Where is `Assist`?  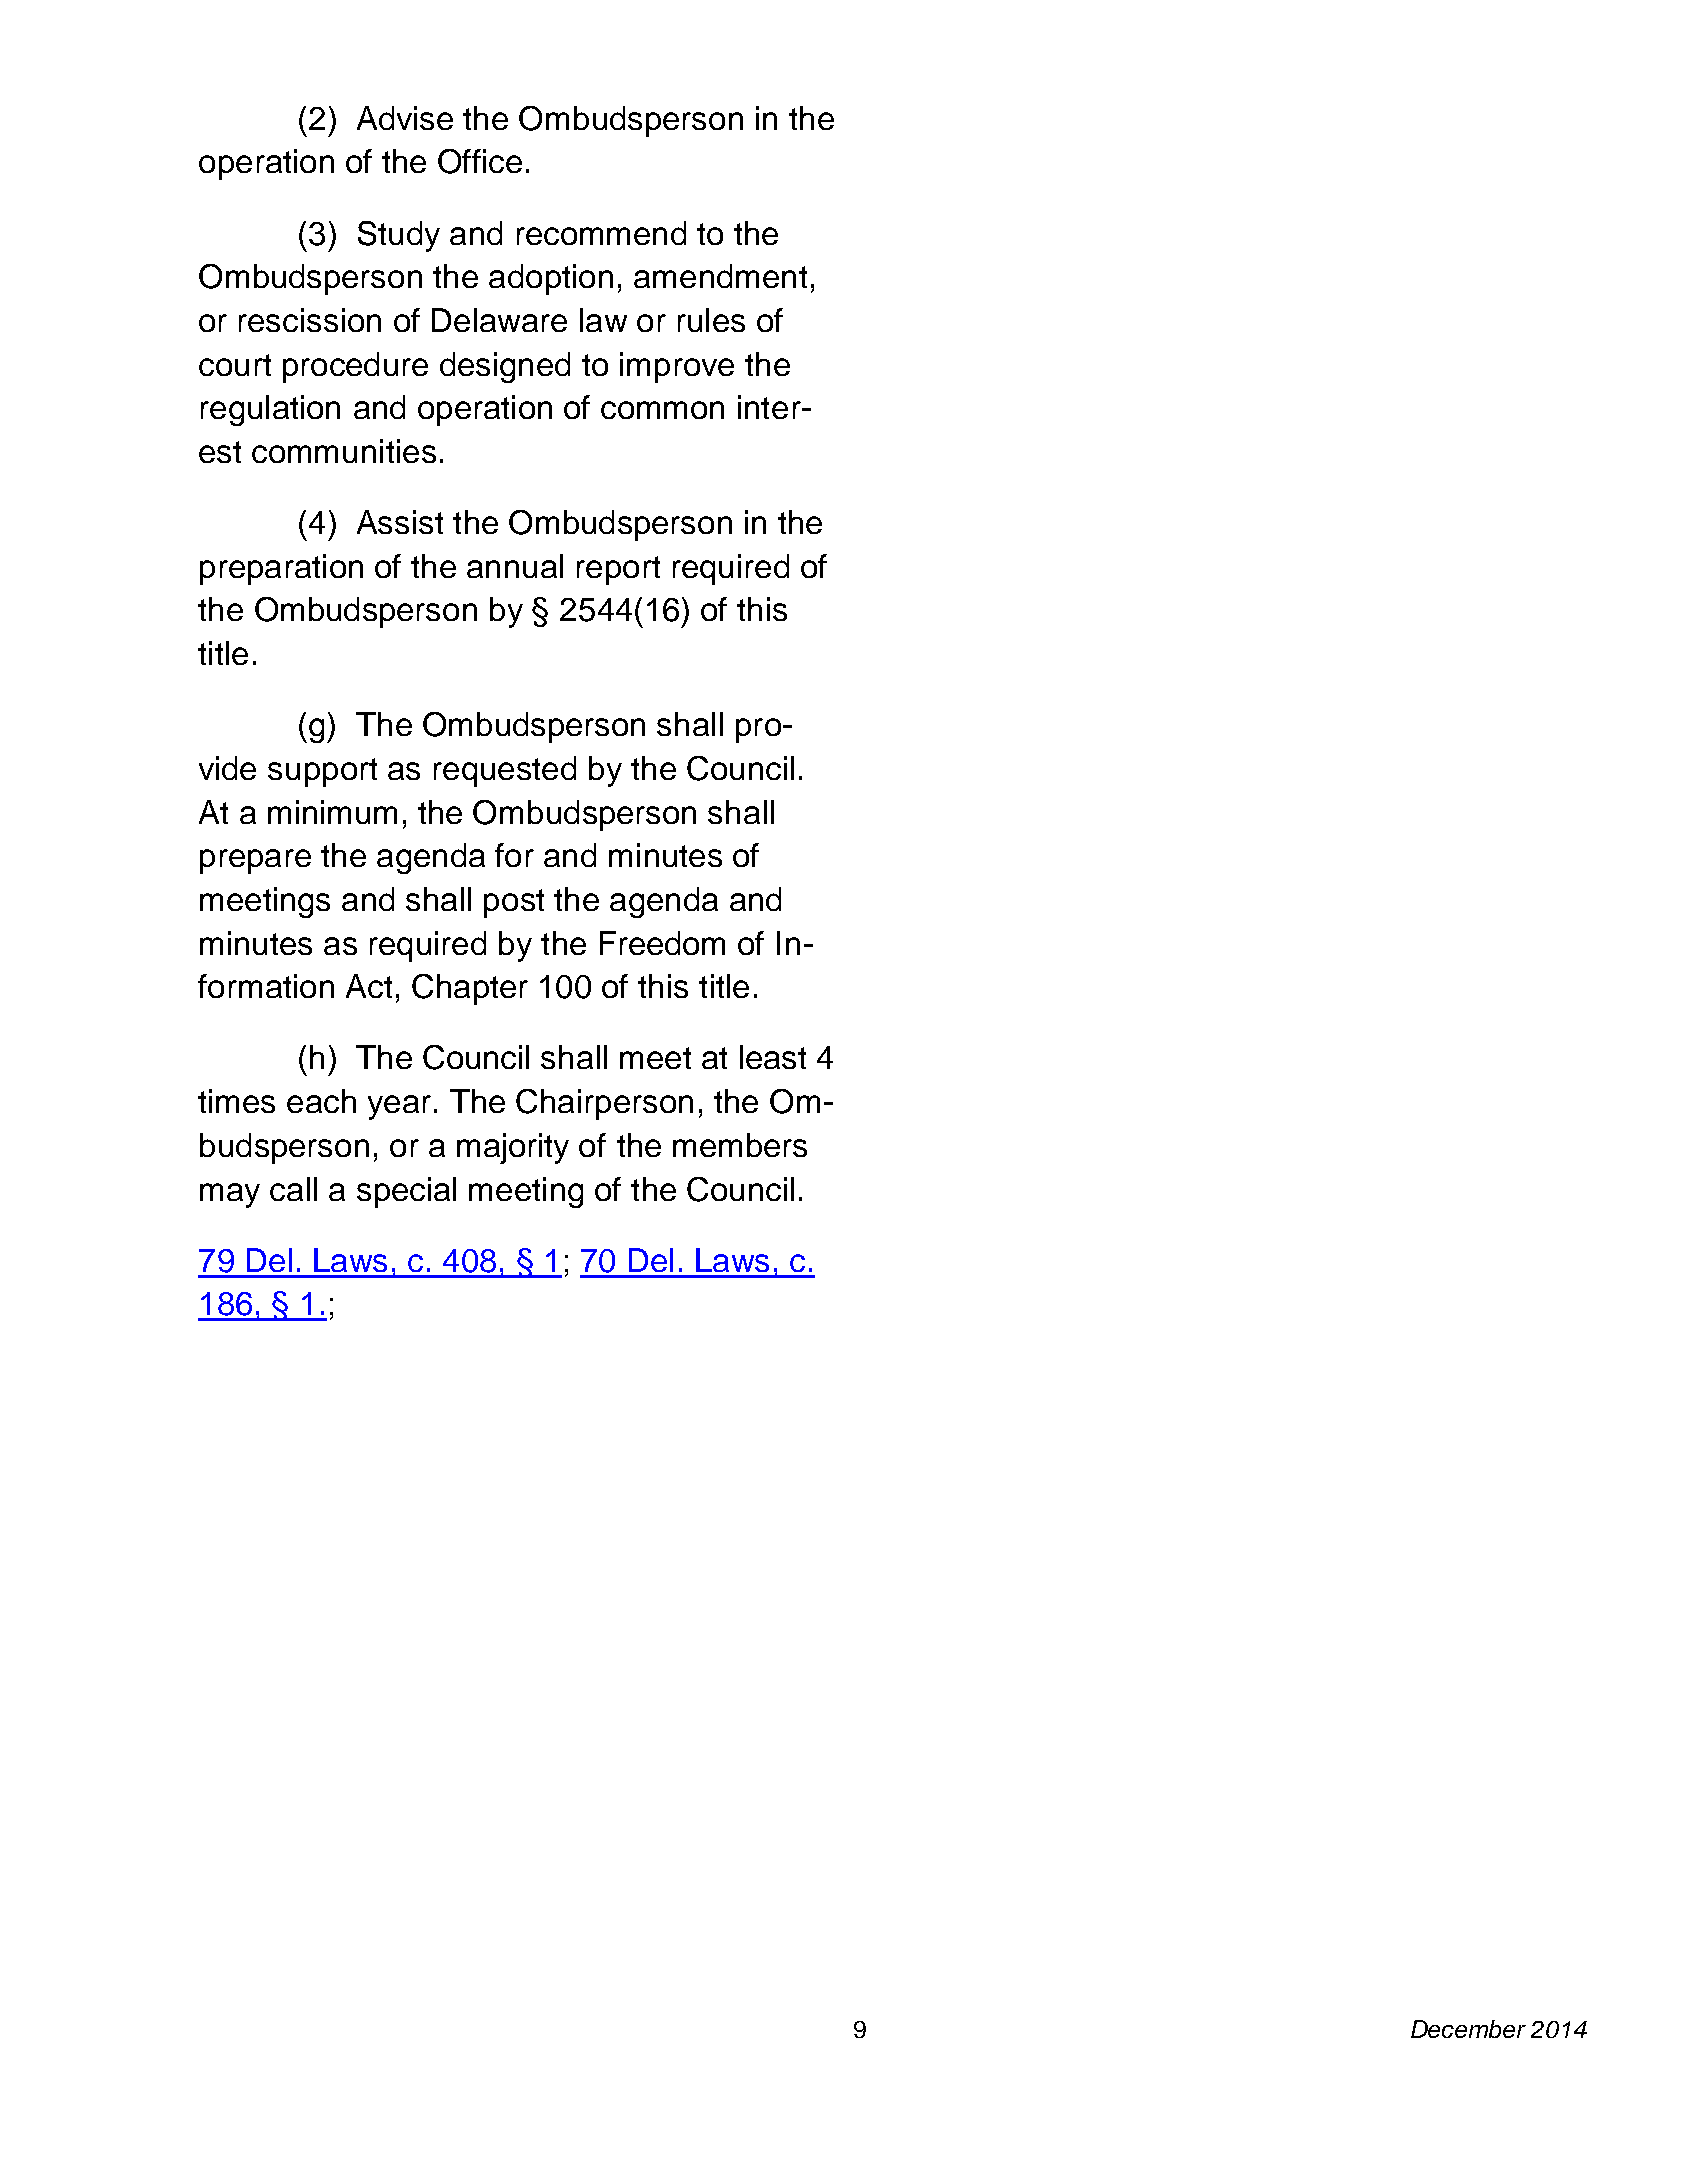 Assist is located at coordinates (400, 522).
